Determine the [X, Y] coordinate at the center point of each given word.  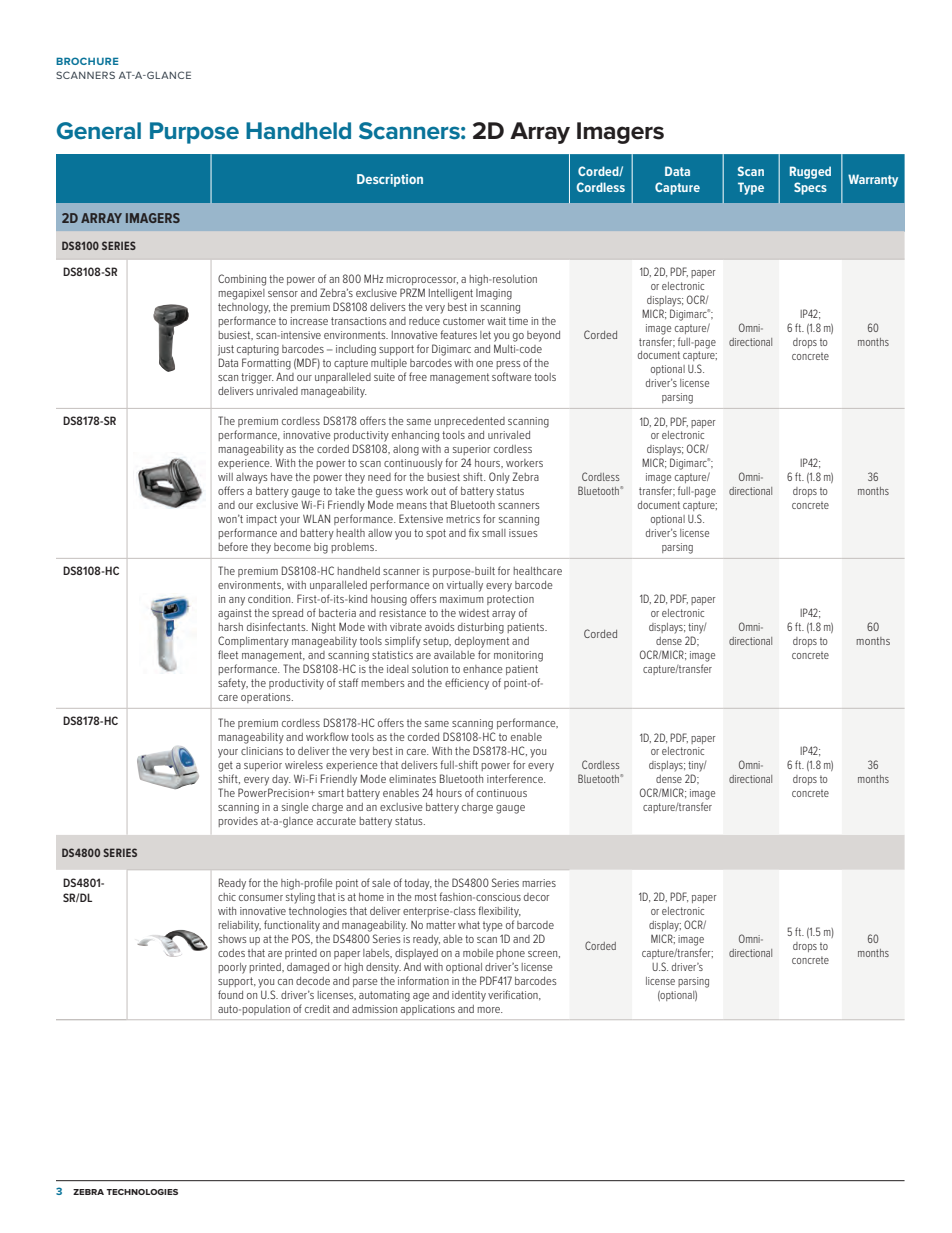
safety [233, 684]
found [230, 994]
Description [390, 180]
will [225, 477]
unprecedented [469, 422]
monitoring [518, 656]
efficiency [467, 684]
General [99, 131]
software [512, 376]
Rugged [810, 172]
